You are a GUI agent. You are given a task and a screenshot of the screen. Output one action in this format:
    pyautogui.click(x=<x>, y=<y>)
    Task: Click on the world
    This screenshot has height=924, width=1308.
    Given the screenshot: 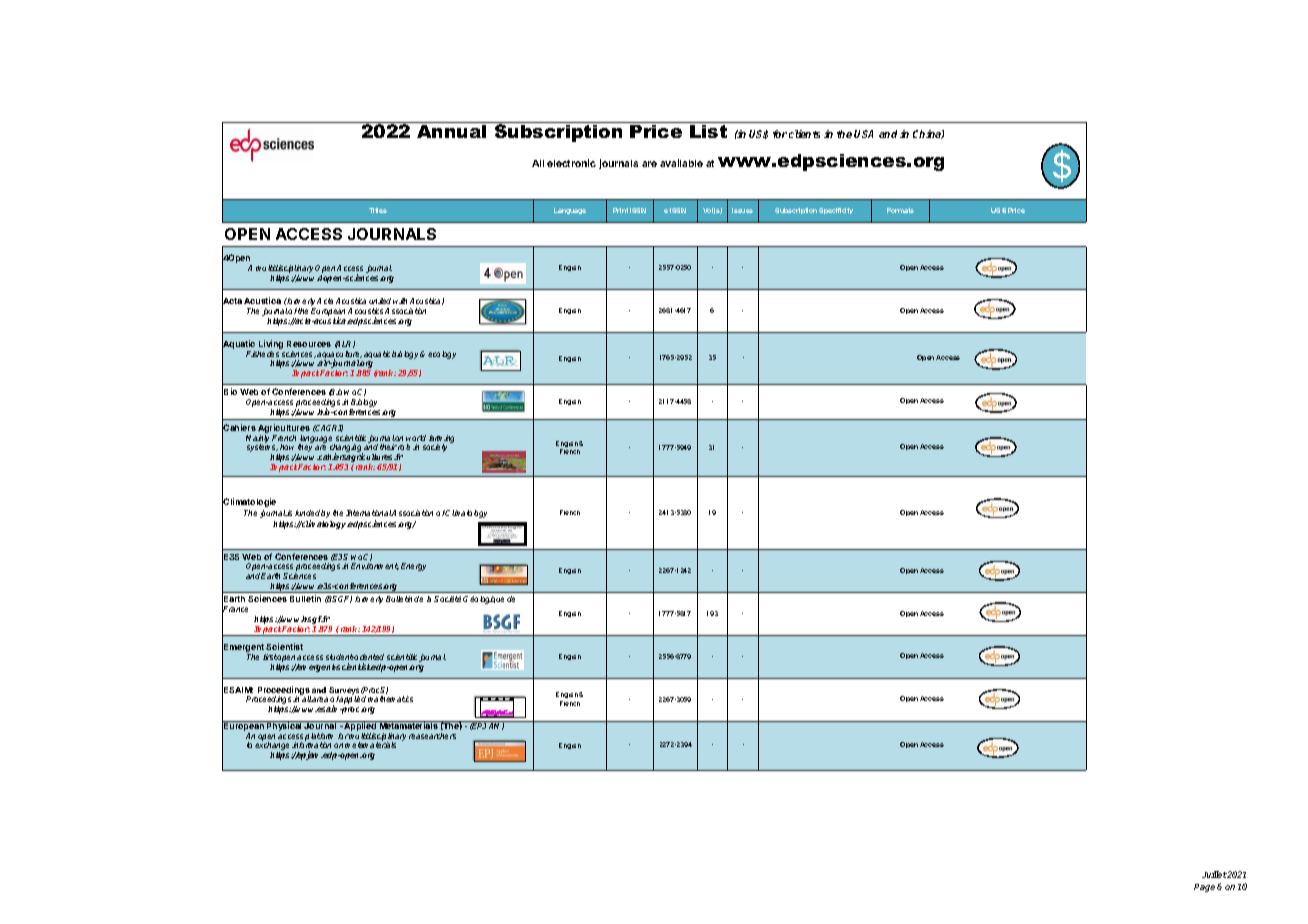 What is the action you would take?
    pyautogui.click(x=416, y=438)
